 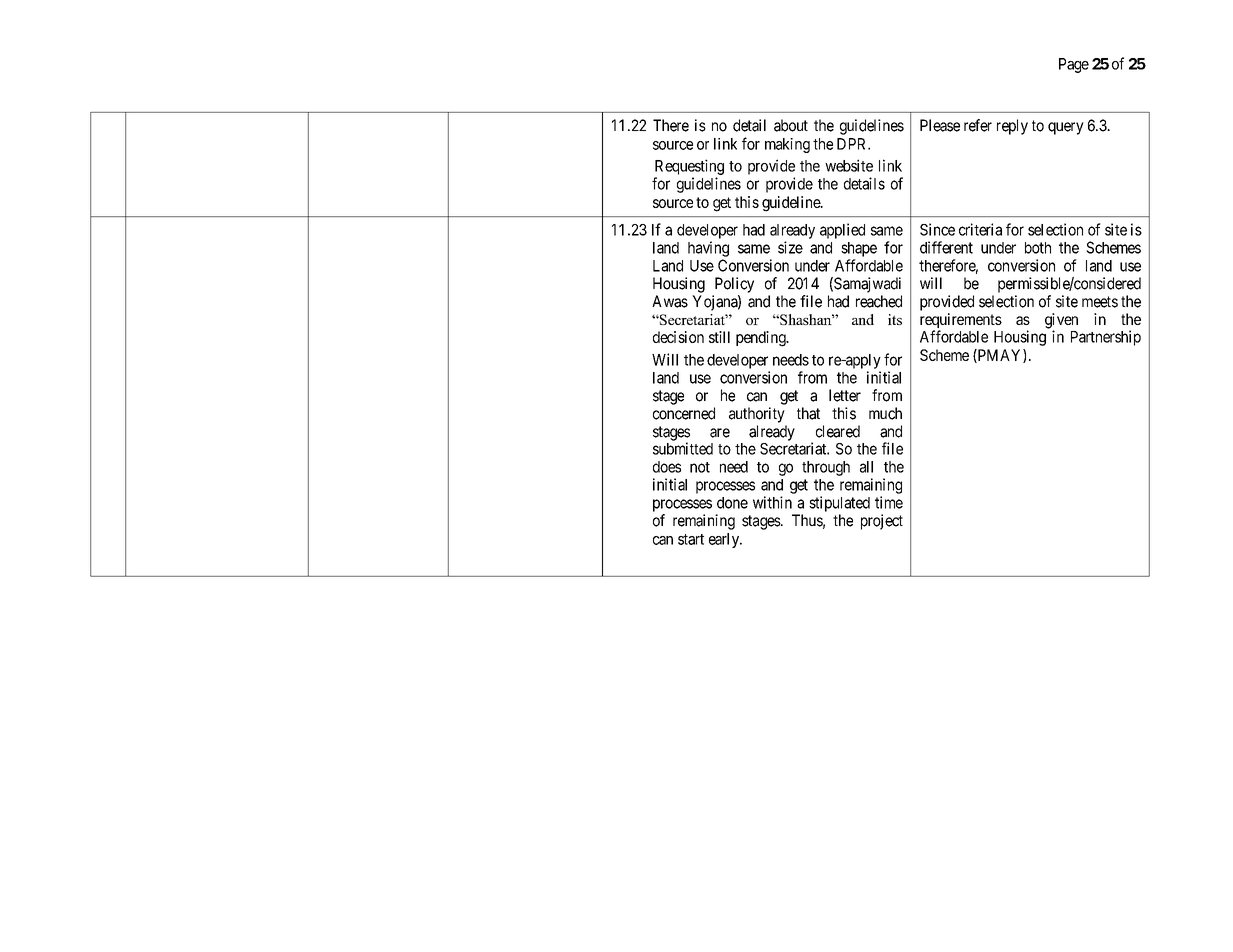 What do you see at coordinates (1061, 322) in the screenshot?
I see `given` at bounding box center [1061, 322].
